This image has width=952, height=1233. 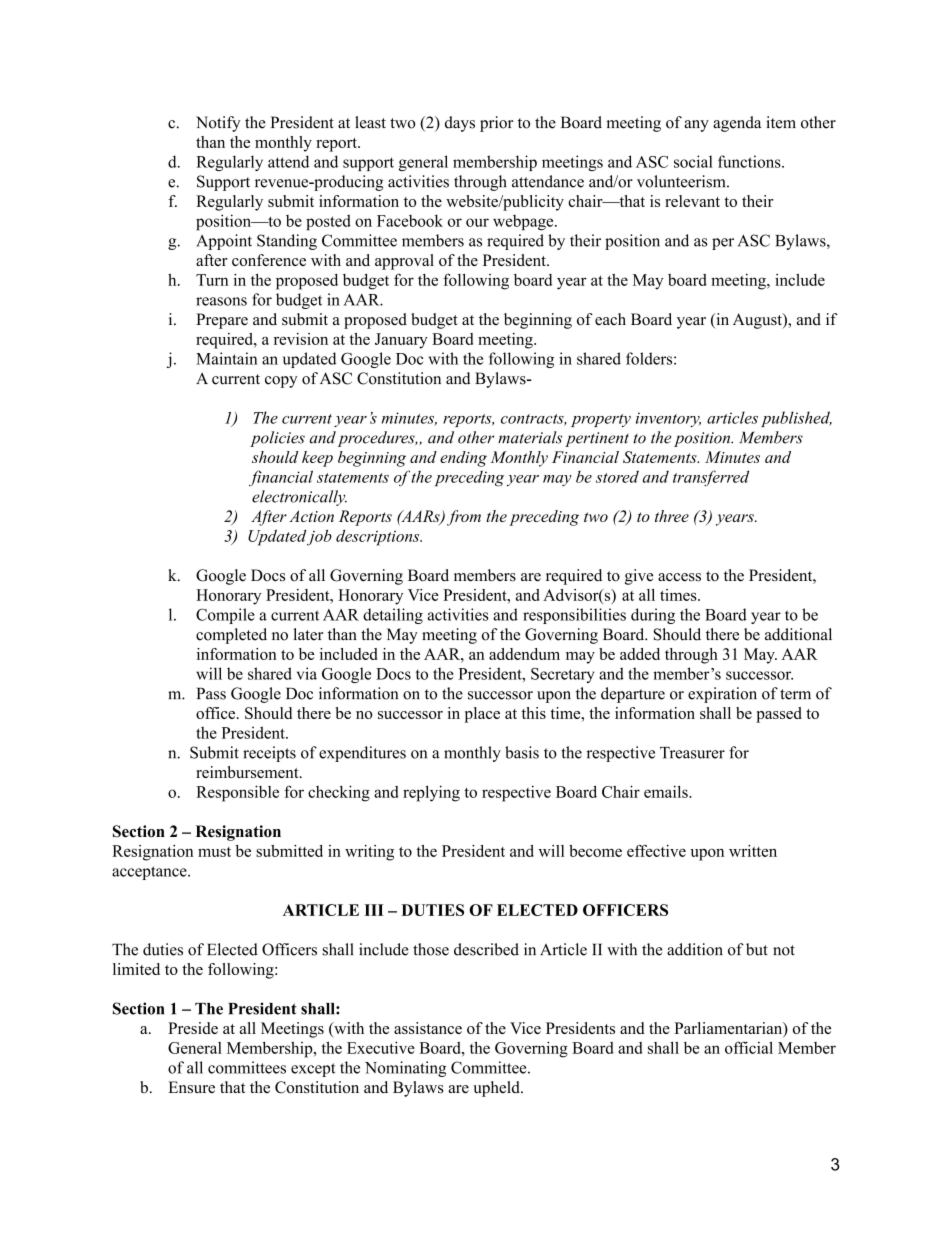 What do you see at coordinates (463, 459) in the image?
I see `ending` at bounding box center [463, 459].
